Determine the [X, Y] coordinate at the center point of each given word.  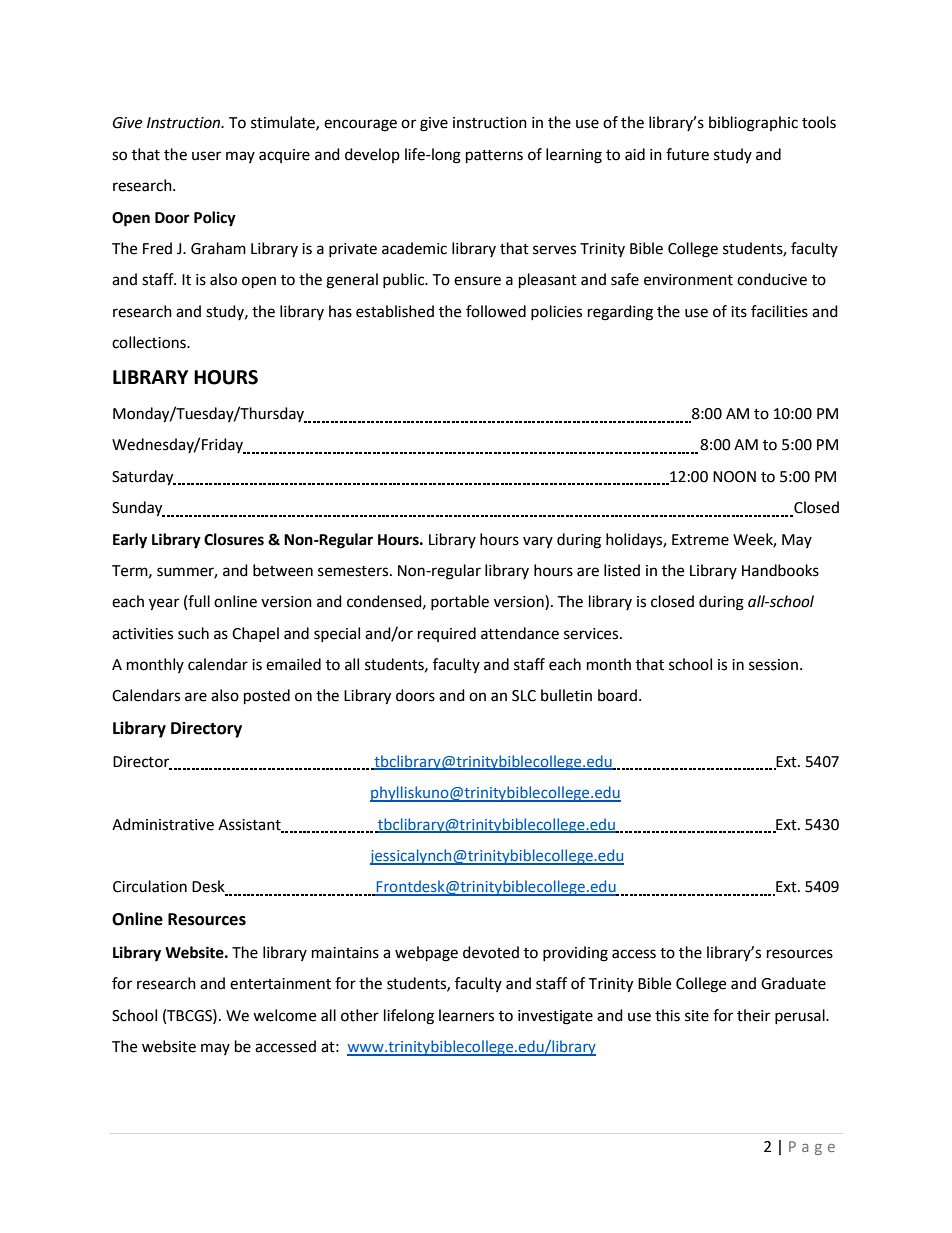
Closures [234, 539]
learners [466, 1015]
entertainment [280, 984]
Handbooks [780, 570]
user [206, 156]
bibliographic [753, 124]
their [753, 1015]
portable [460, 602]
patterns [494, 157]
